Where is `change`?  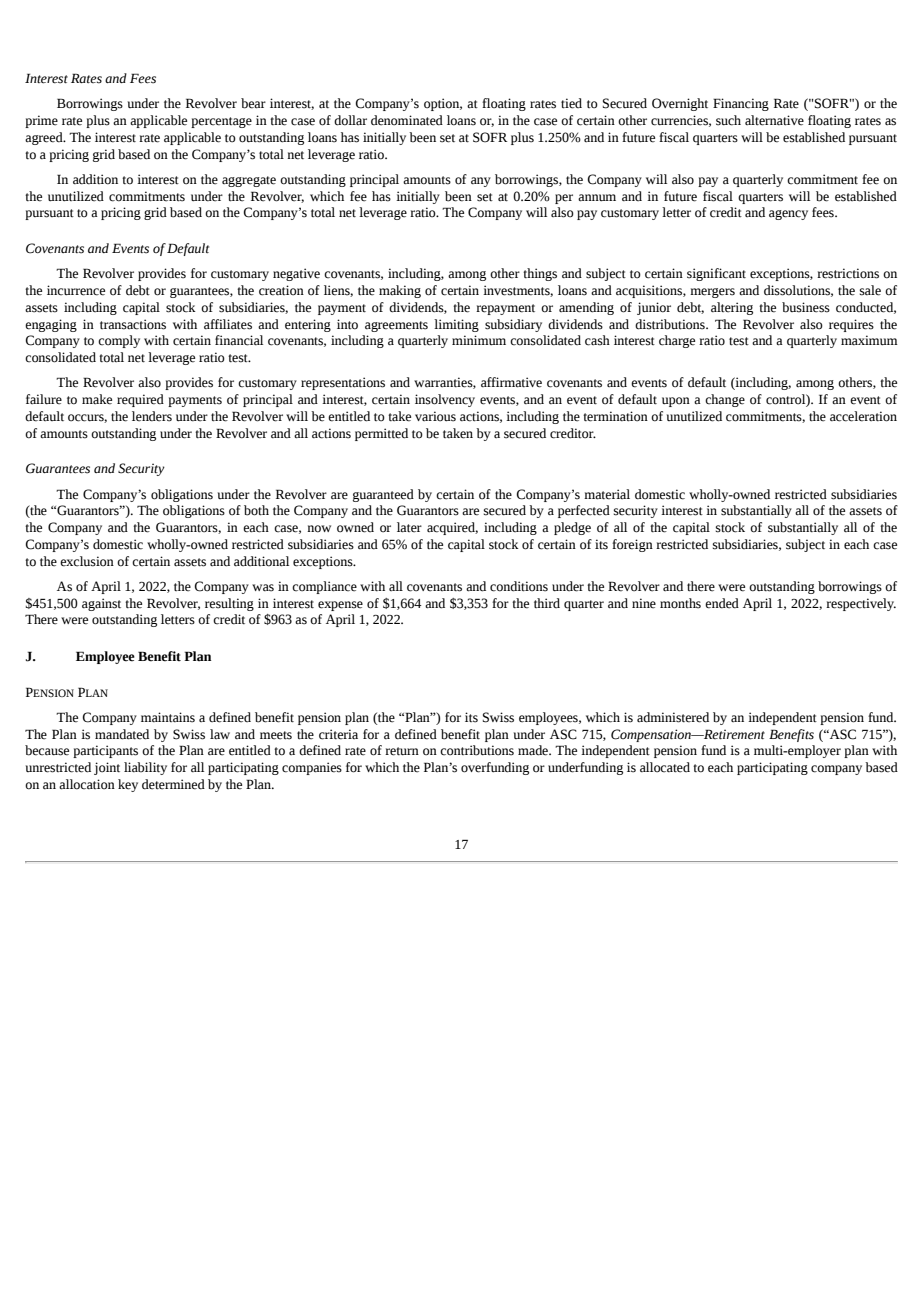 change is located at coordinates (725, 400).
